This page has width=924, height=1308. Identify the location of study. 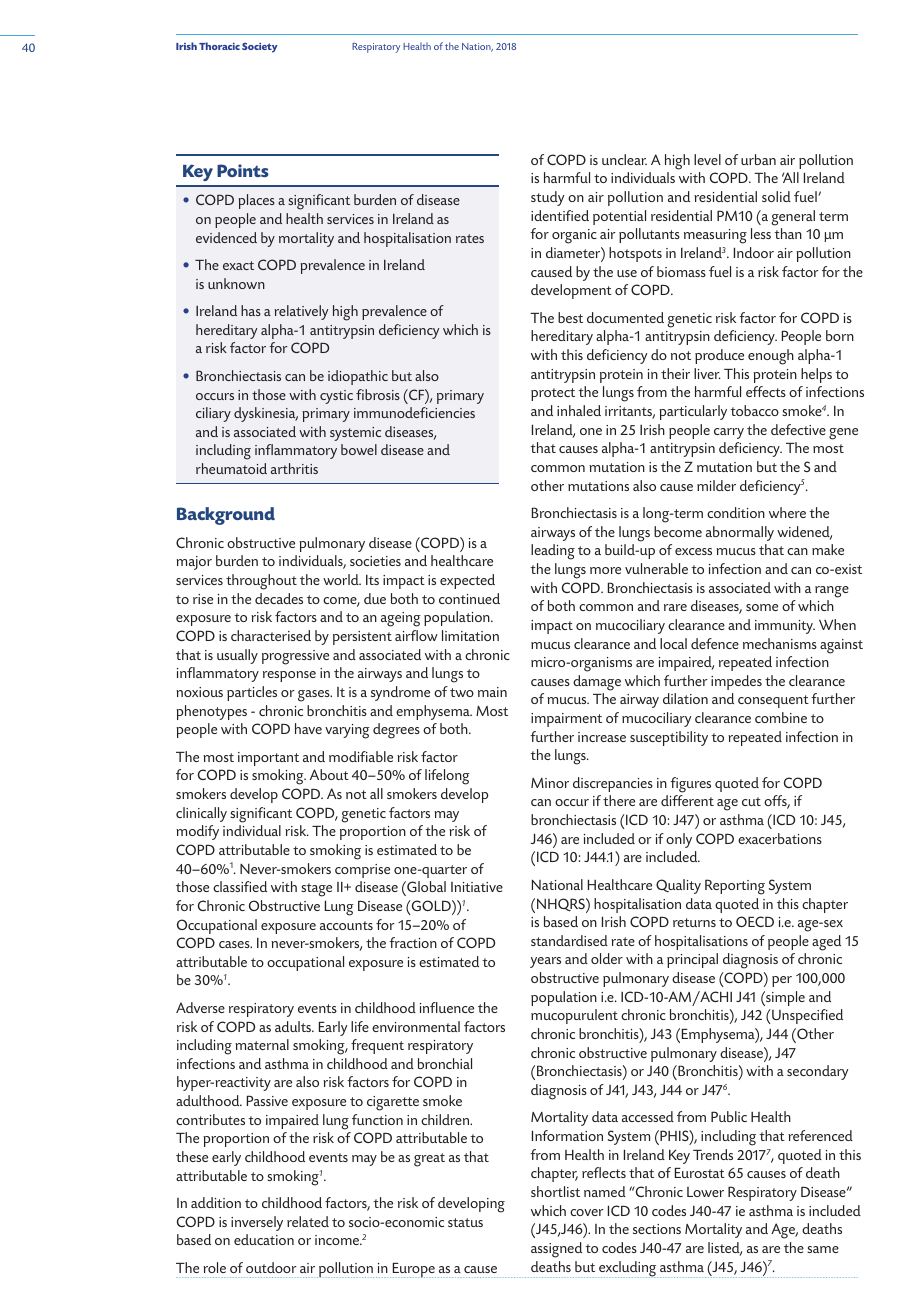
(547, 198).
